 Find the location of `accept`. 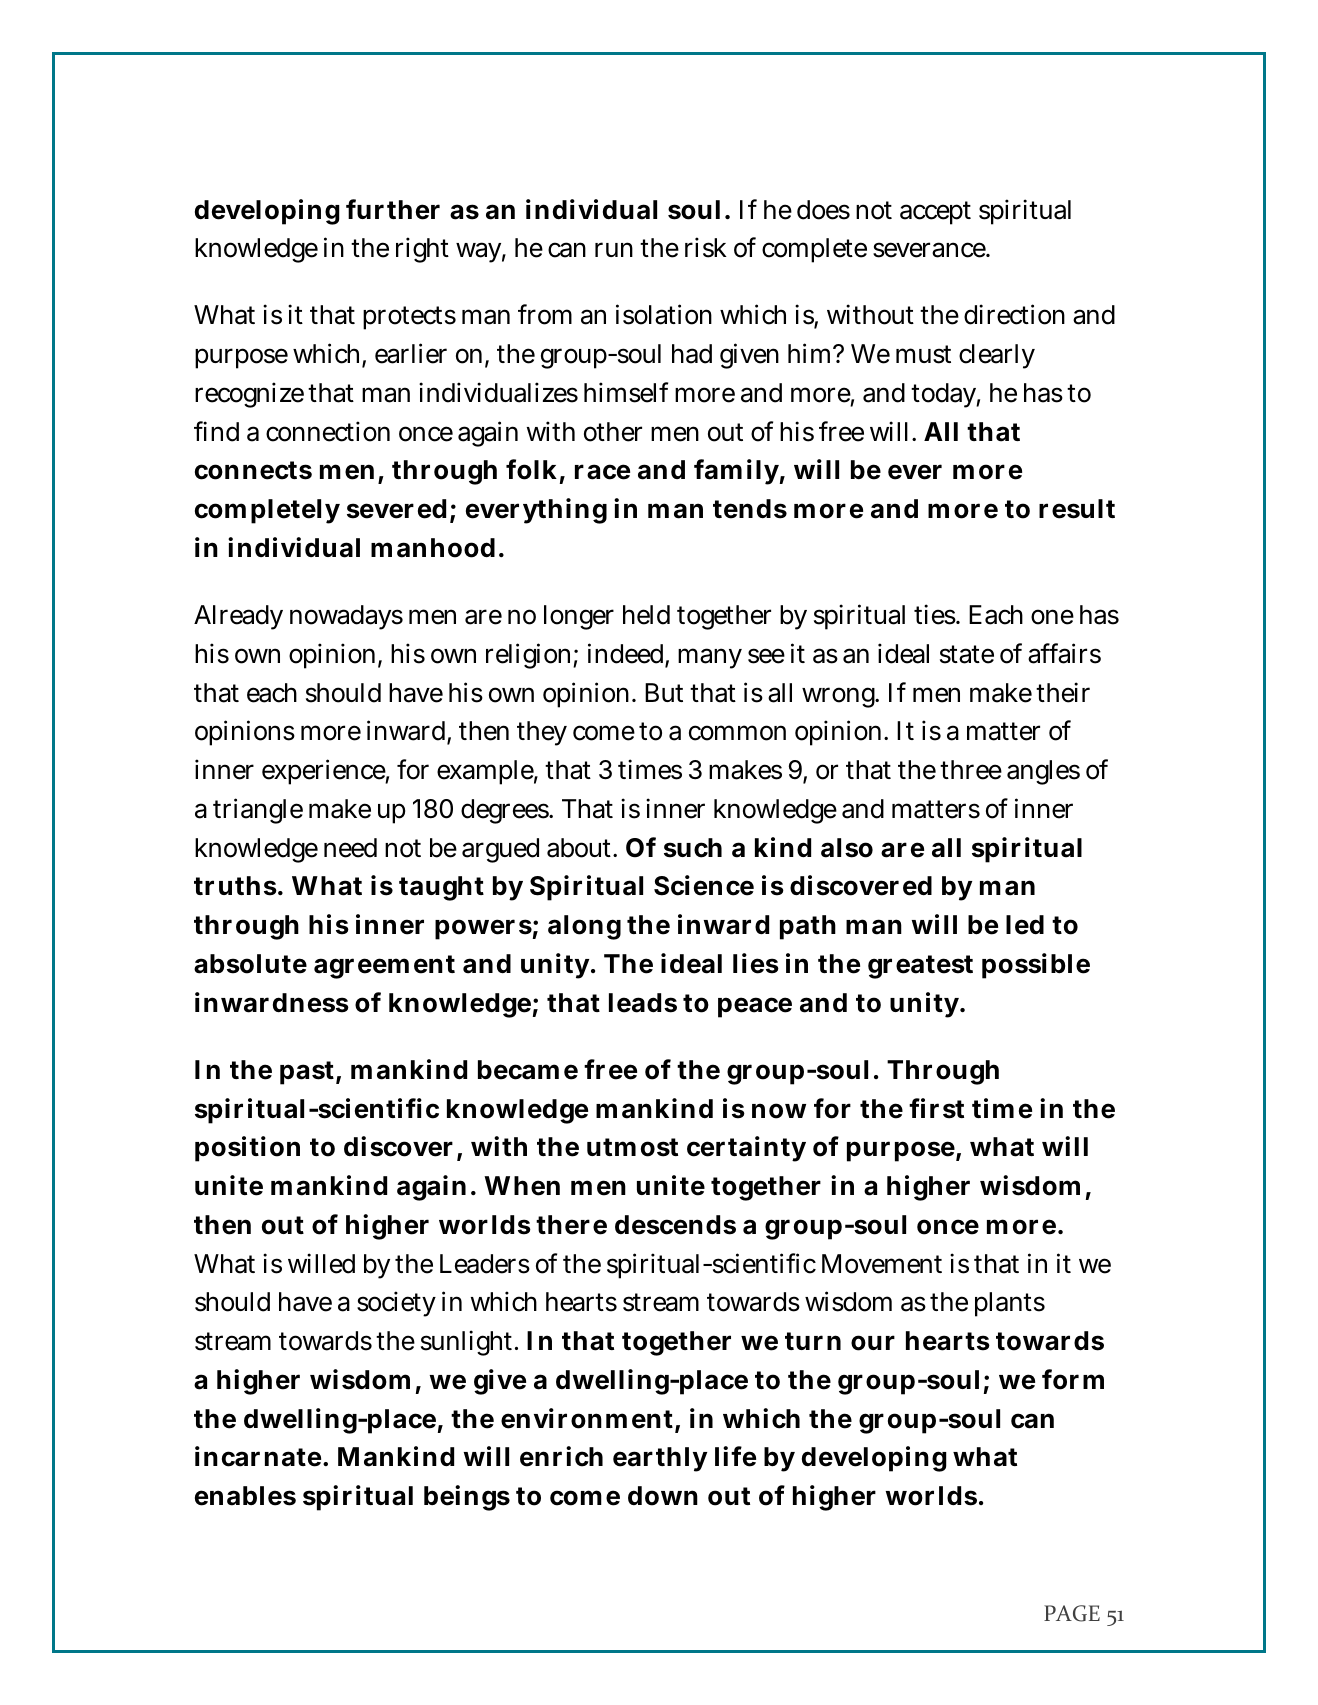

accept is located at coordinates (935, 213).
